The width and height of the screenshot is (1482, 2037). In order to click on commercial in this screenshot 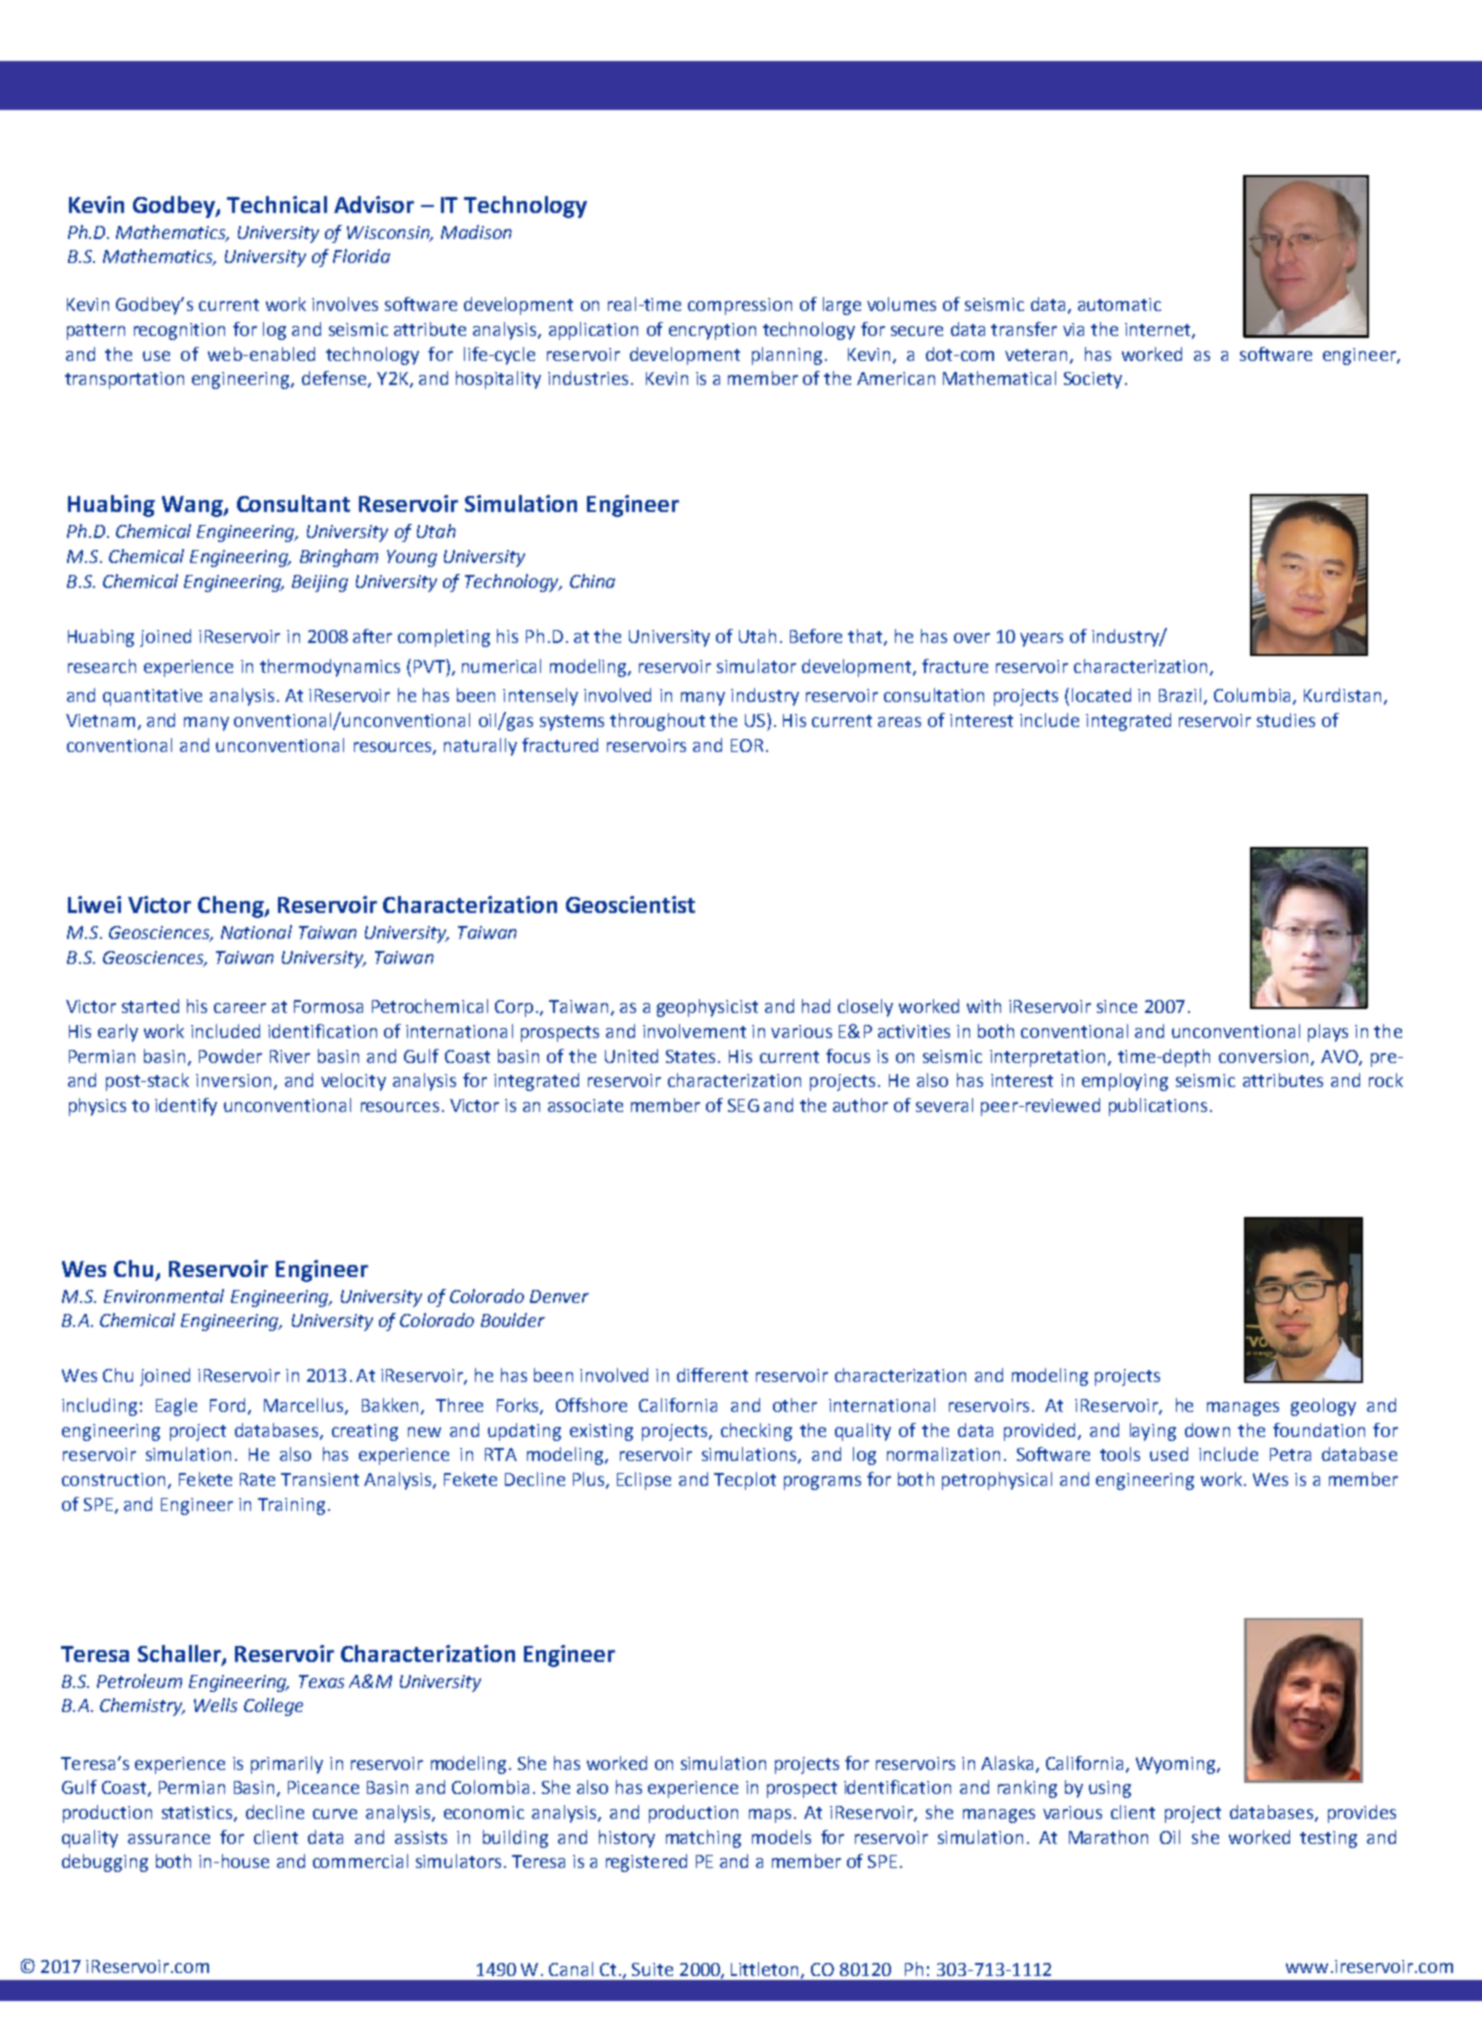, I will do `click(360, 1861)`.
